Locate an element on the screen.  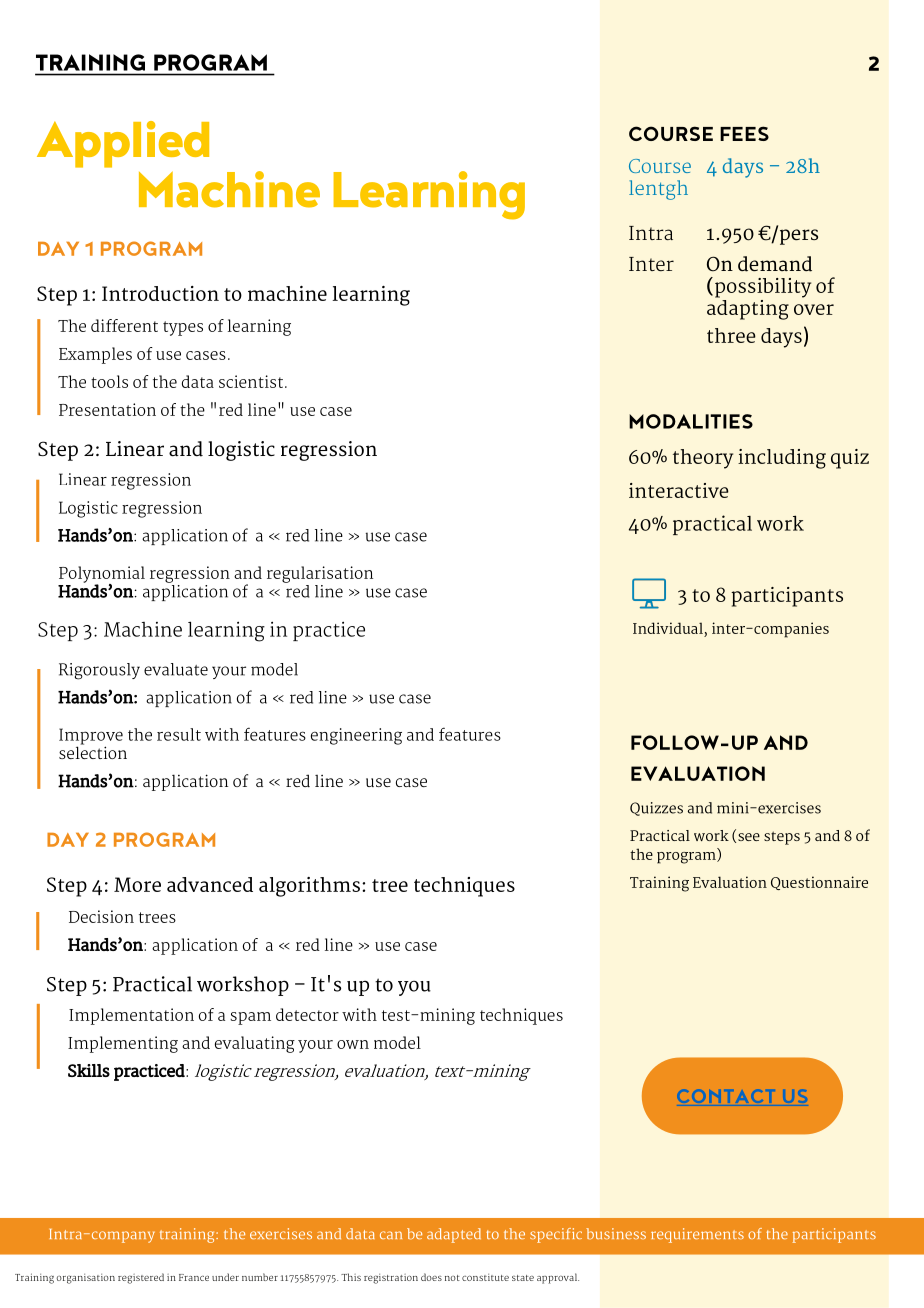
France is located at coordinates (194, 1277).
